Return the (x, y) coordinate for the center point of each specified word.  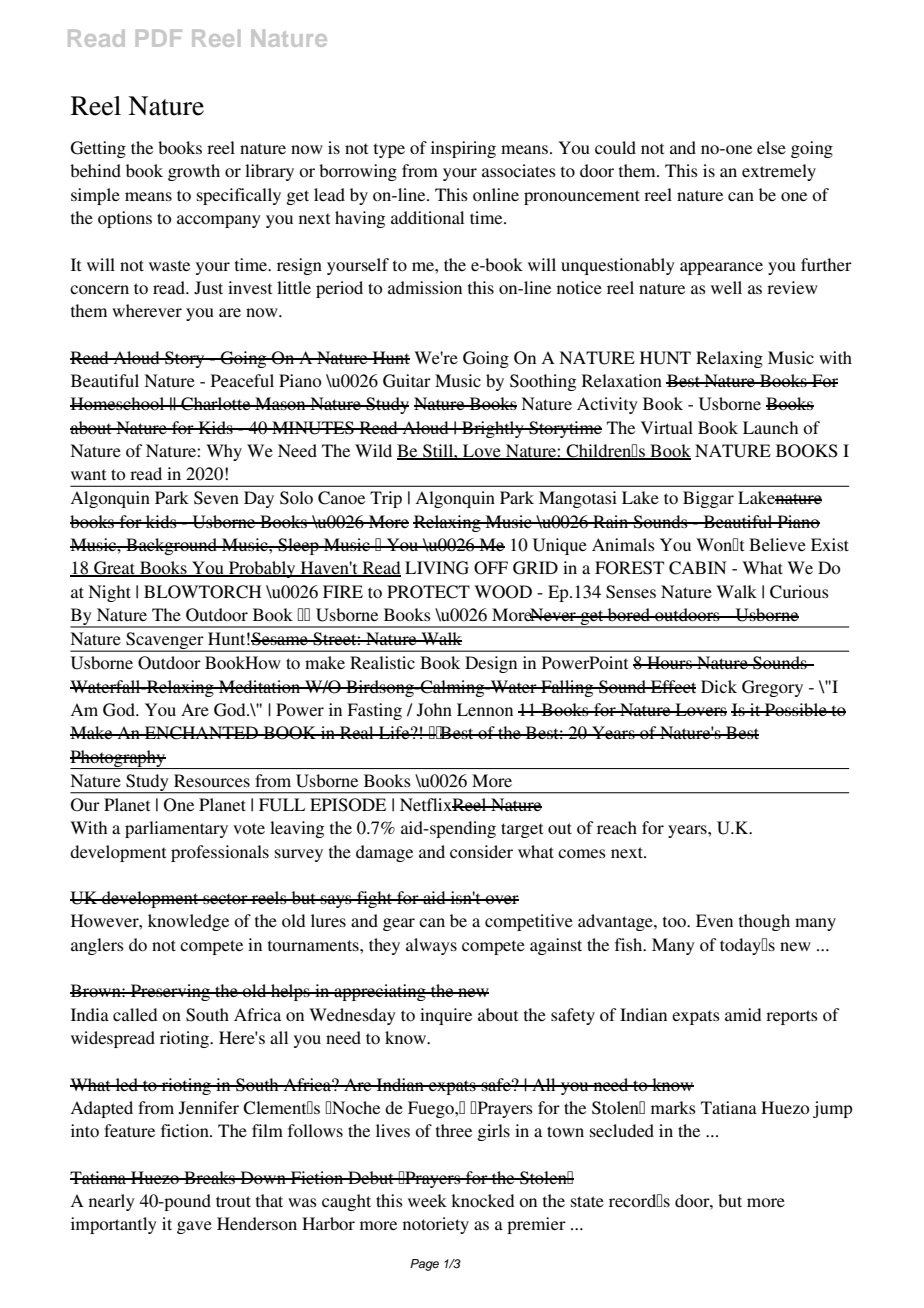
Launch (770, 427)
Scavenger (165, 642)
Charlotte (216, 404)
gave (194, 1227)
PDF (159, 38)
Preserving (170, 992)
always (431, 946)
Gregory (772, 688)
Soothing (543, 382)
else (771, 147)
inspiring (463, 149)
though (764, 922)
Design (491, 664)
